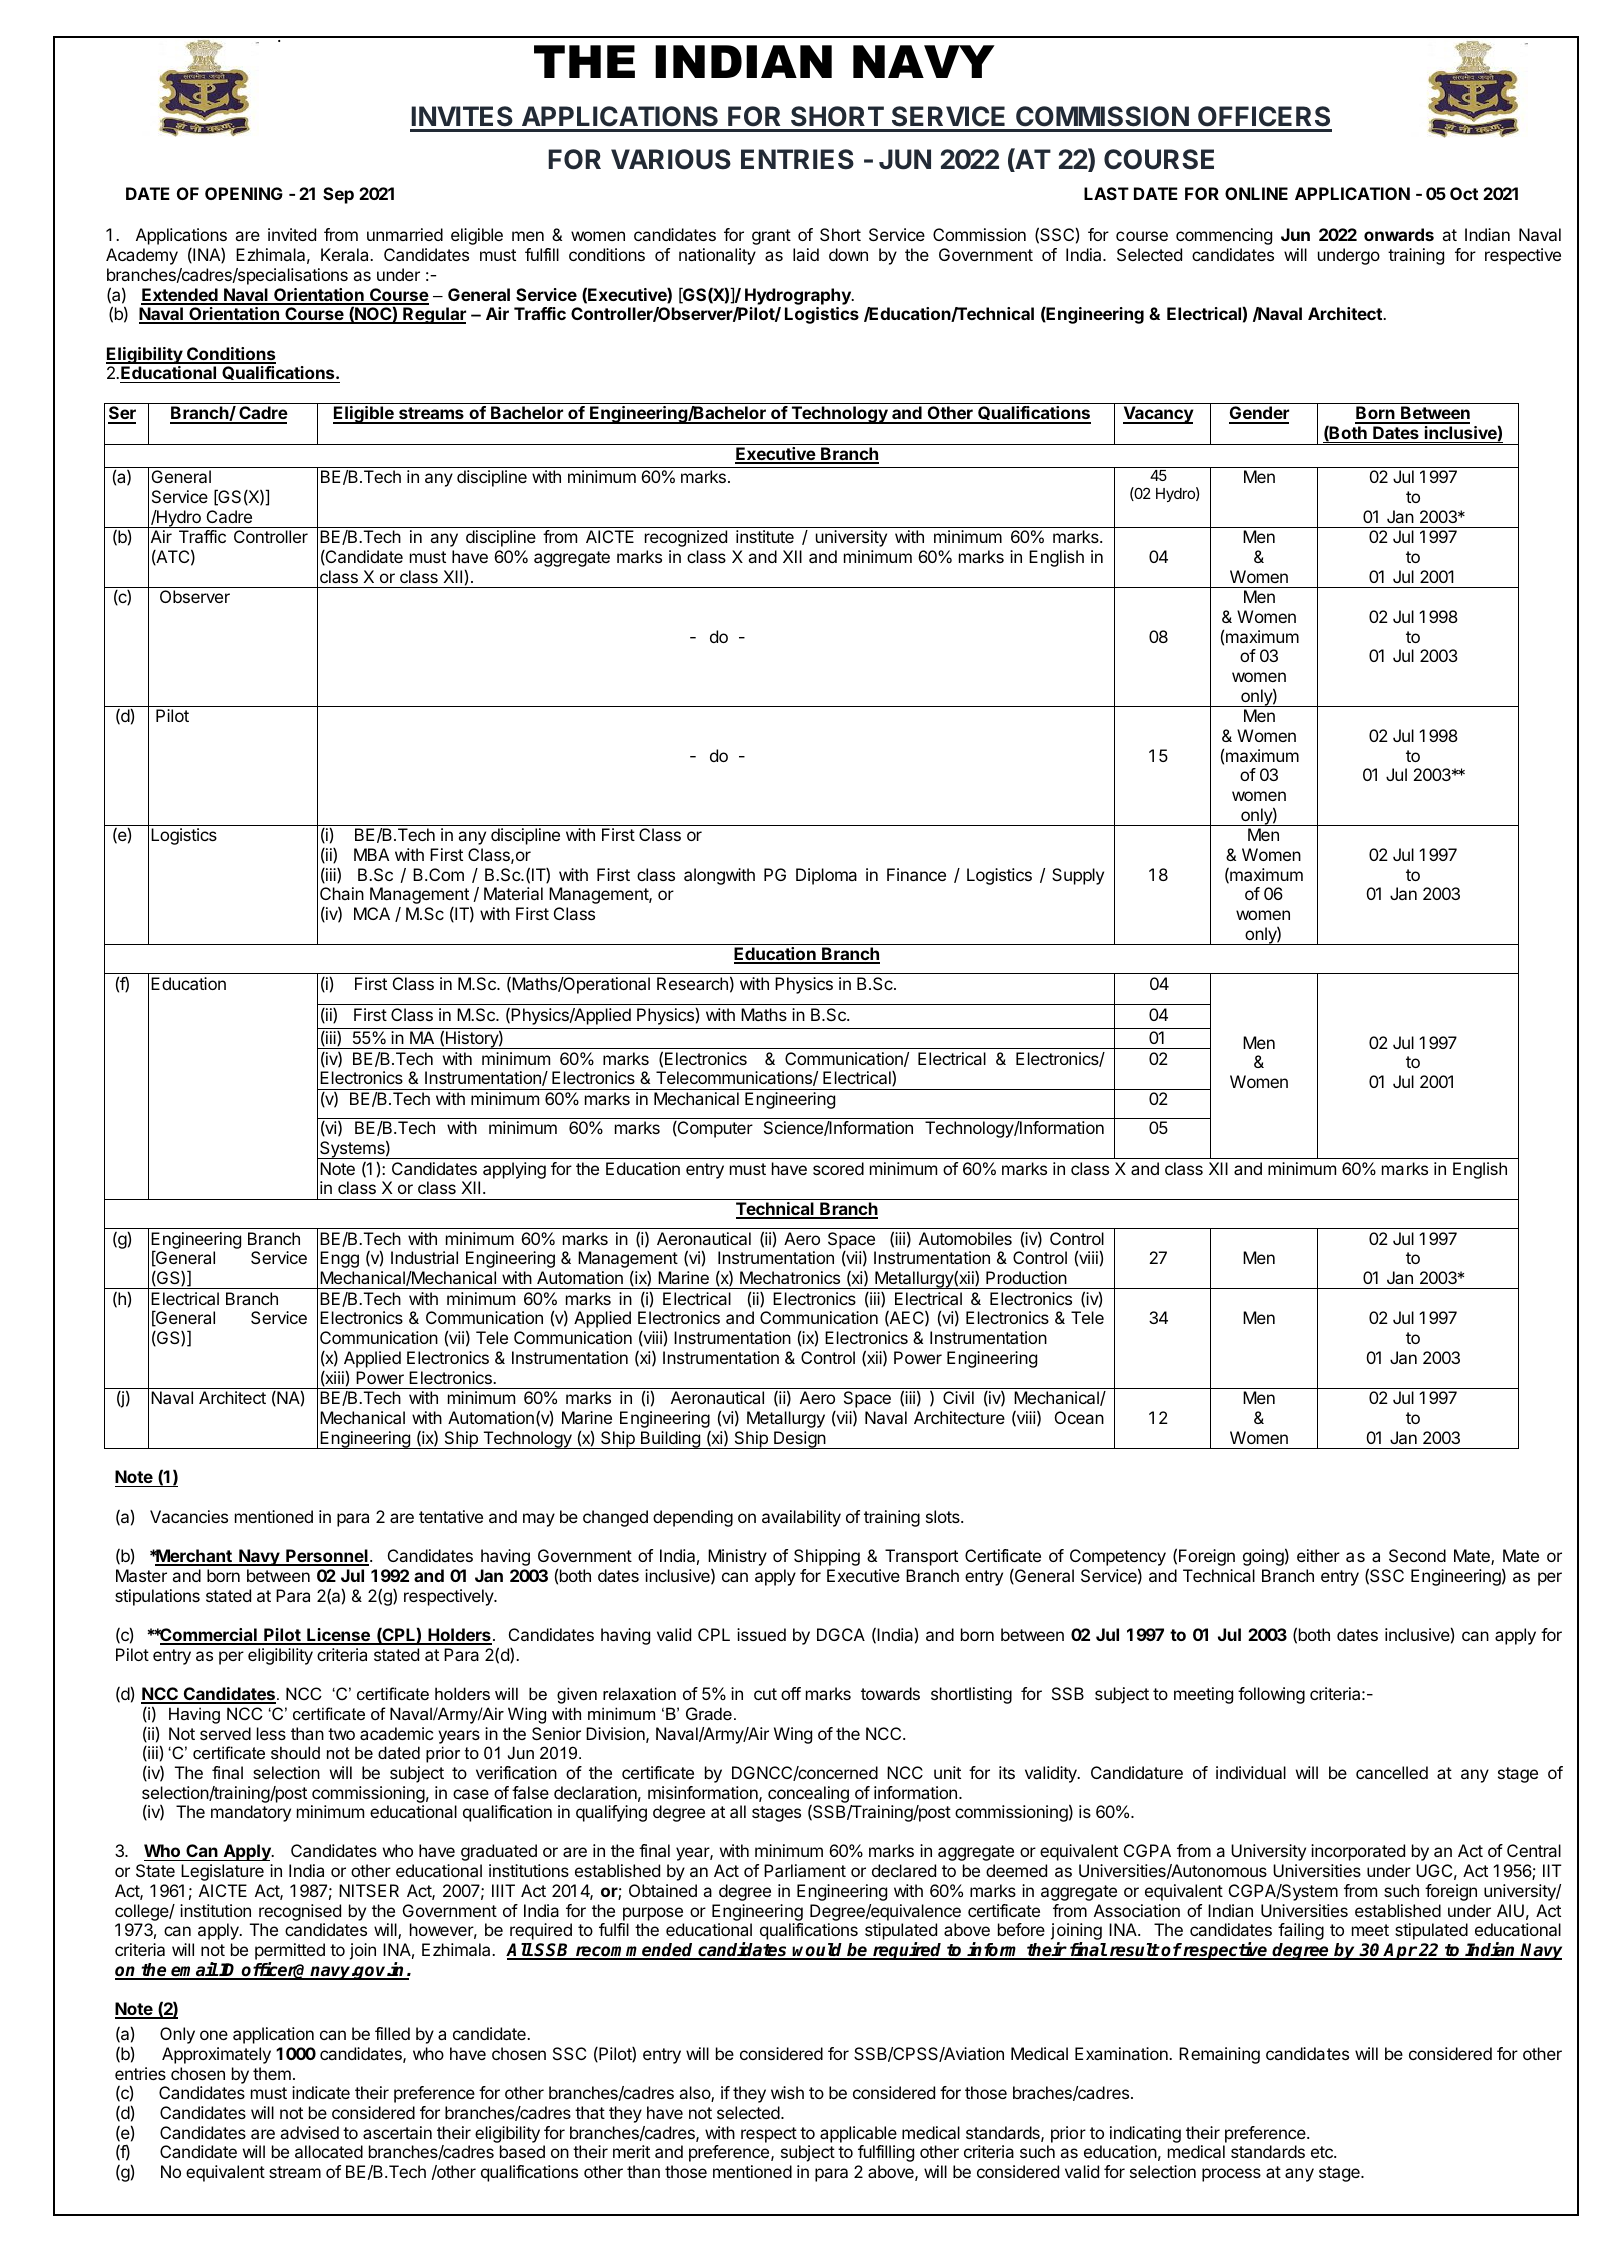 This page has width=1601, height=2264. What do you see at coordinates (292, 234) in the page?
I see `invited` at bounding box center [292, 234].
